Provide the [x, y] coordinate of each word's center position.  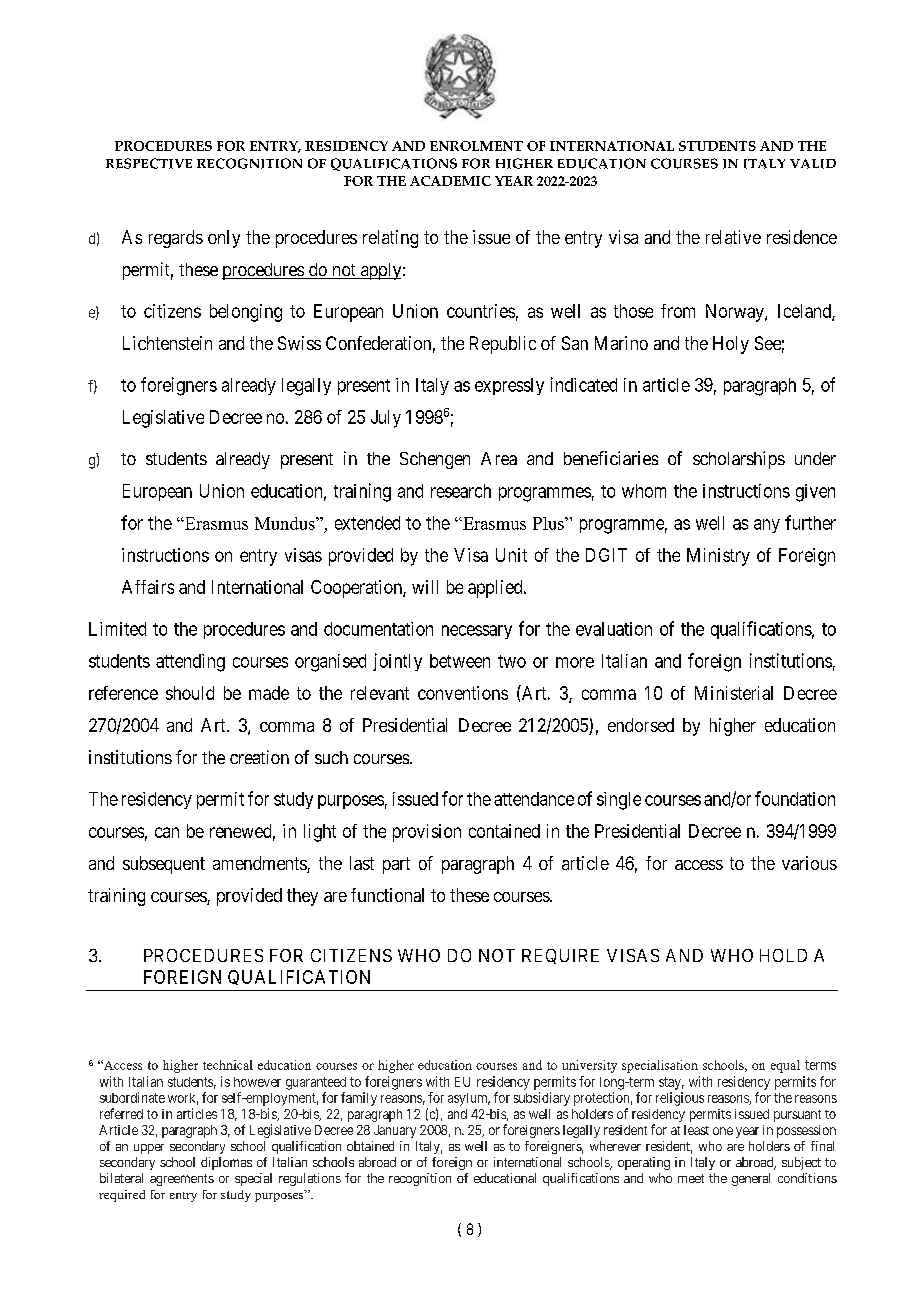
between [460, 661]
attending [190, 663]
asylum [469, 1099]
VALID [813, 164]
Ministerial [734, 693]
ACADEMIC [450, 181]
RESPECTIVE [149, 163]
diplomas [226, 1163]
